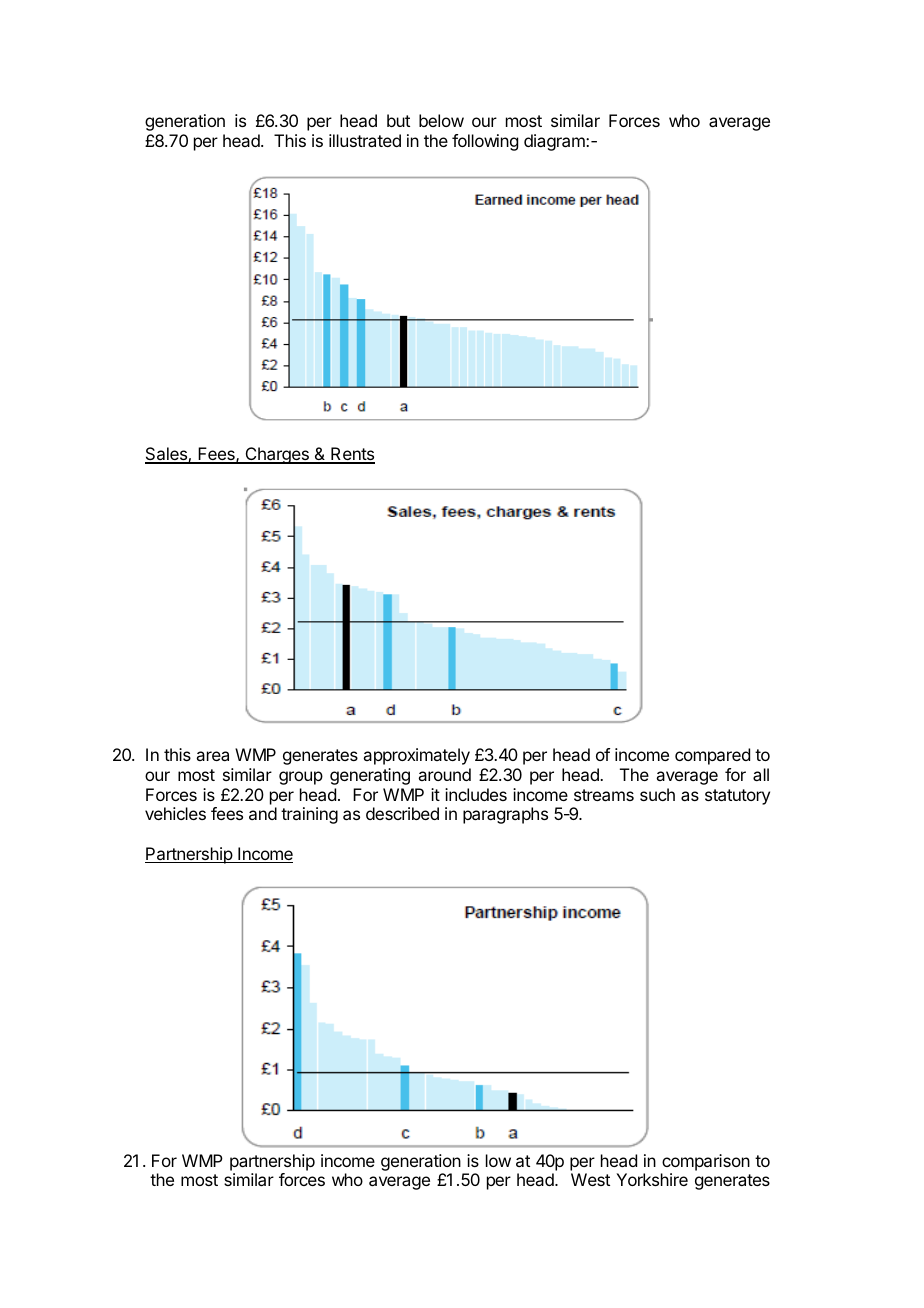 Image resolution: width=924 pixels, height=1308 pixels. I want to click on illustrated, so click(365, 140).
